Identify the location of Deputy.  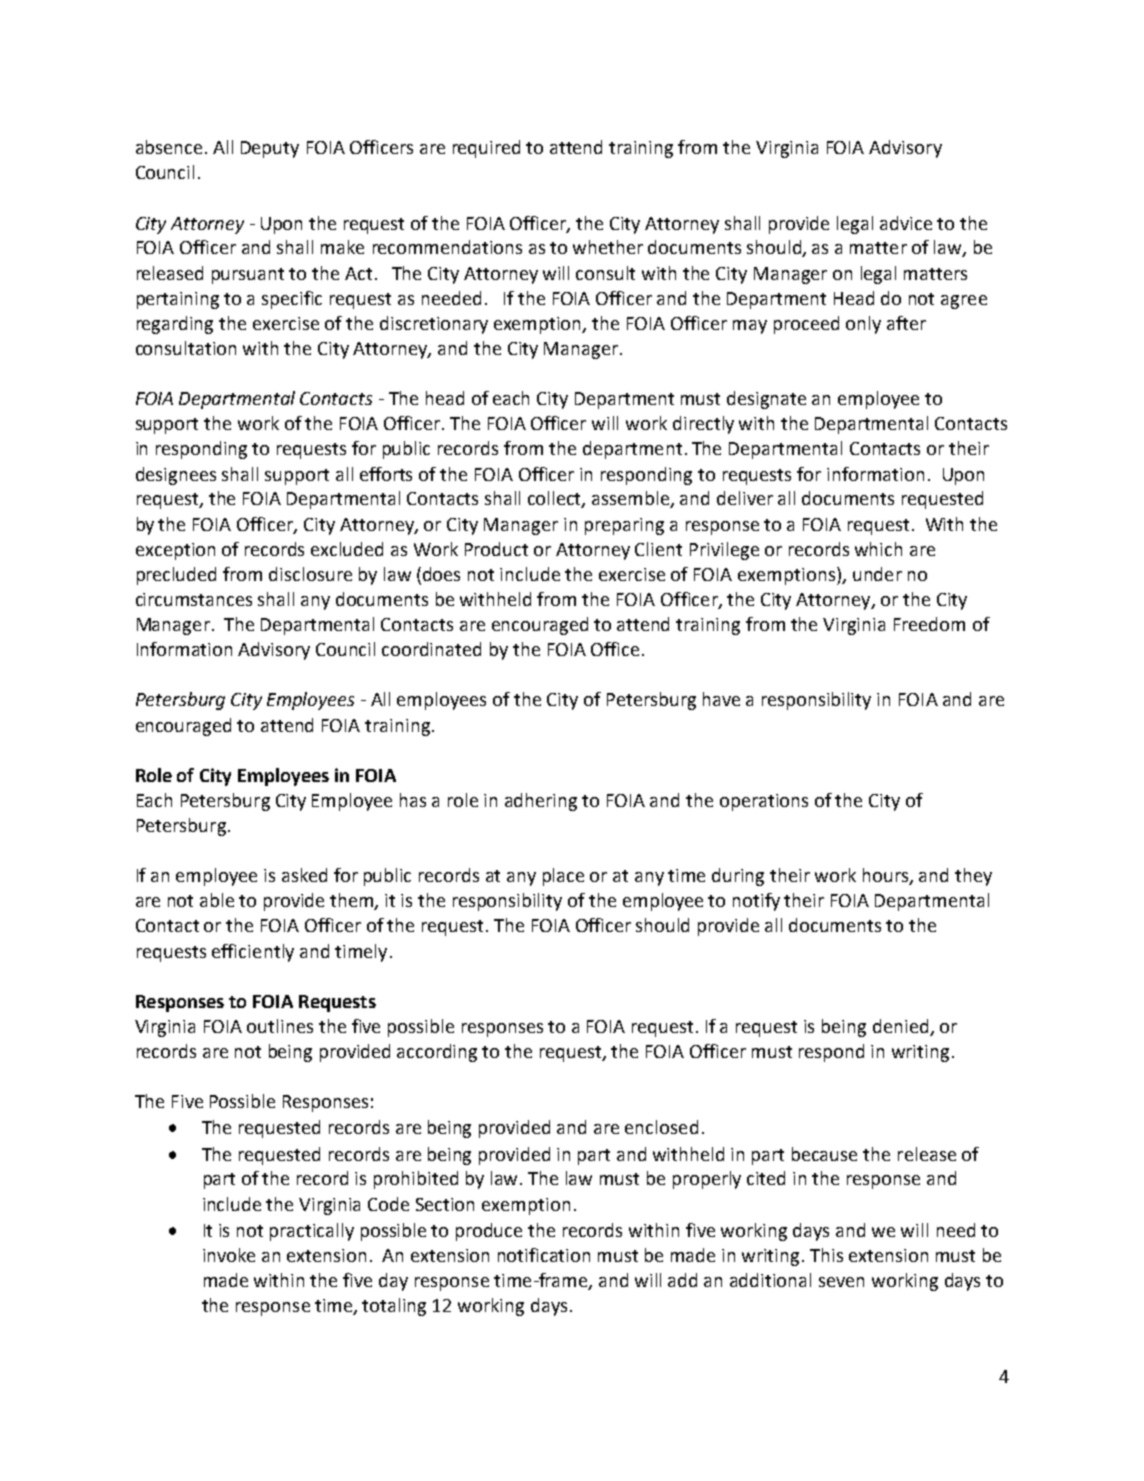
(270, 149).
